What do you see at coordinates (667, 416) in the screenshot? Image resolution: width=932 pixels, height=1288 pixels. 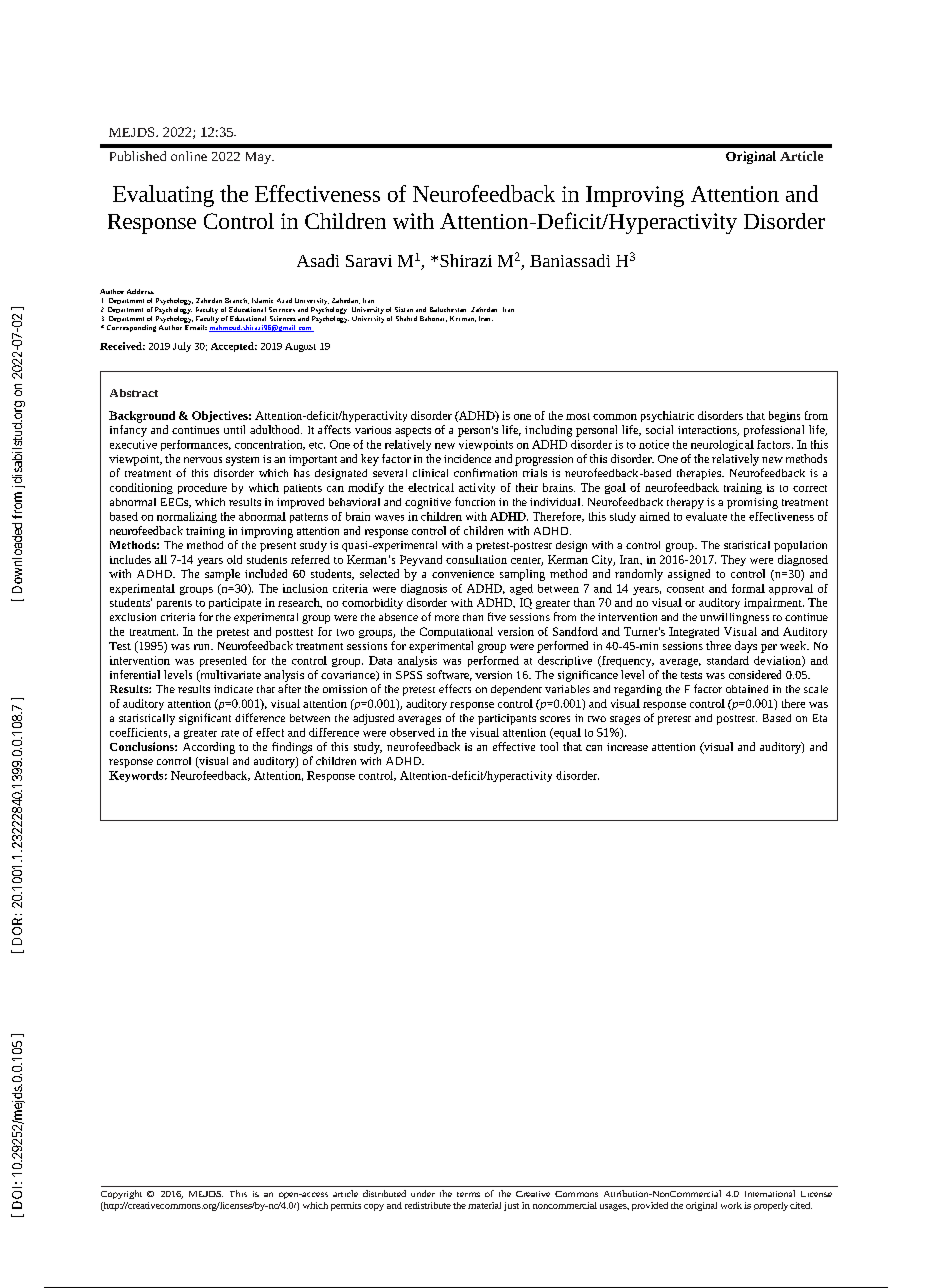 I see `psychiatric` at bounding box center [667, 416].
